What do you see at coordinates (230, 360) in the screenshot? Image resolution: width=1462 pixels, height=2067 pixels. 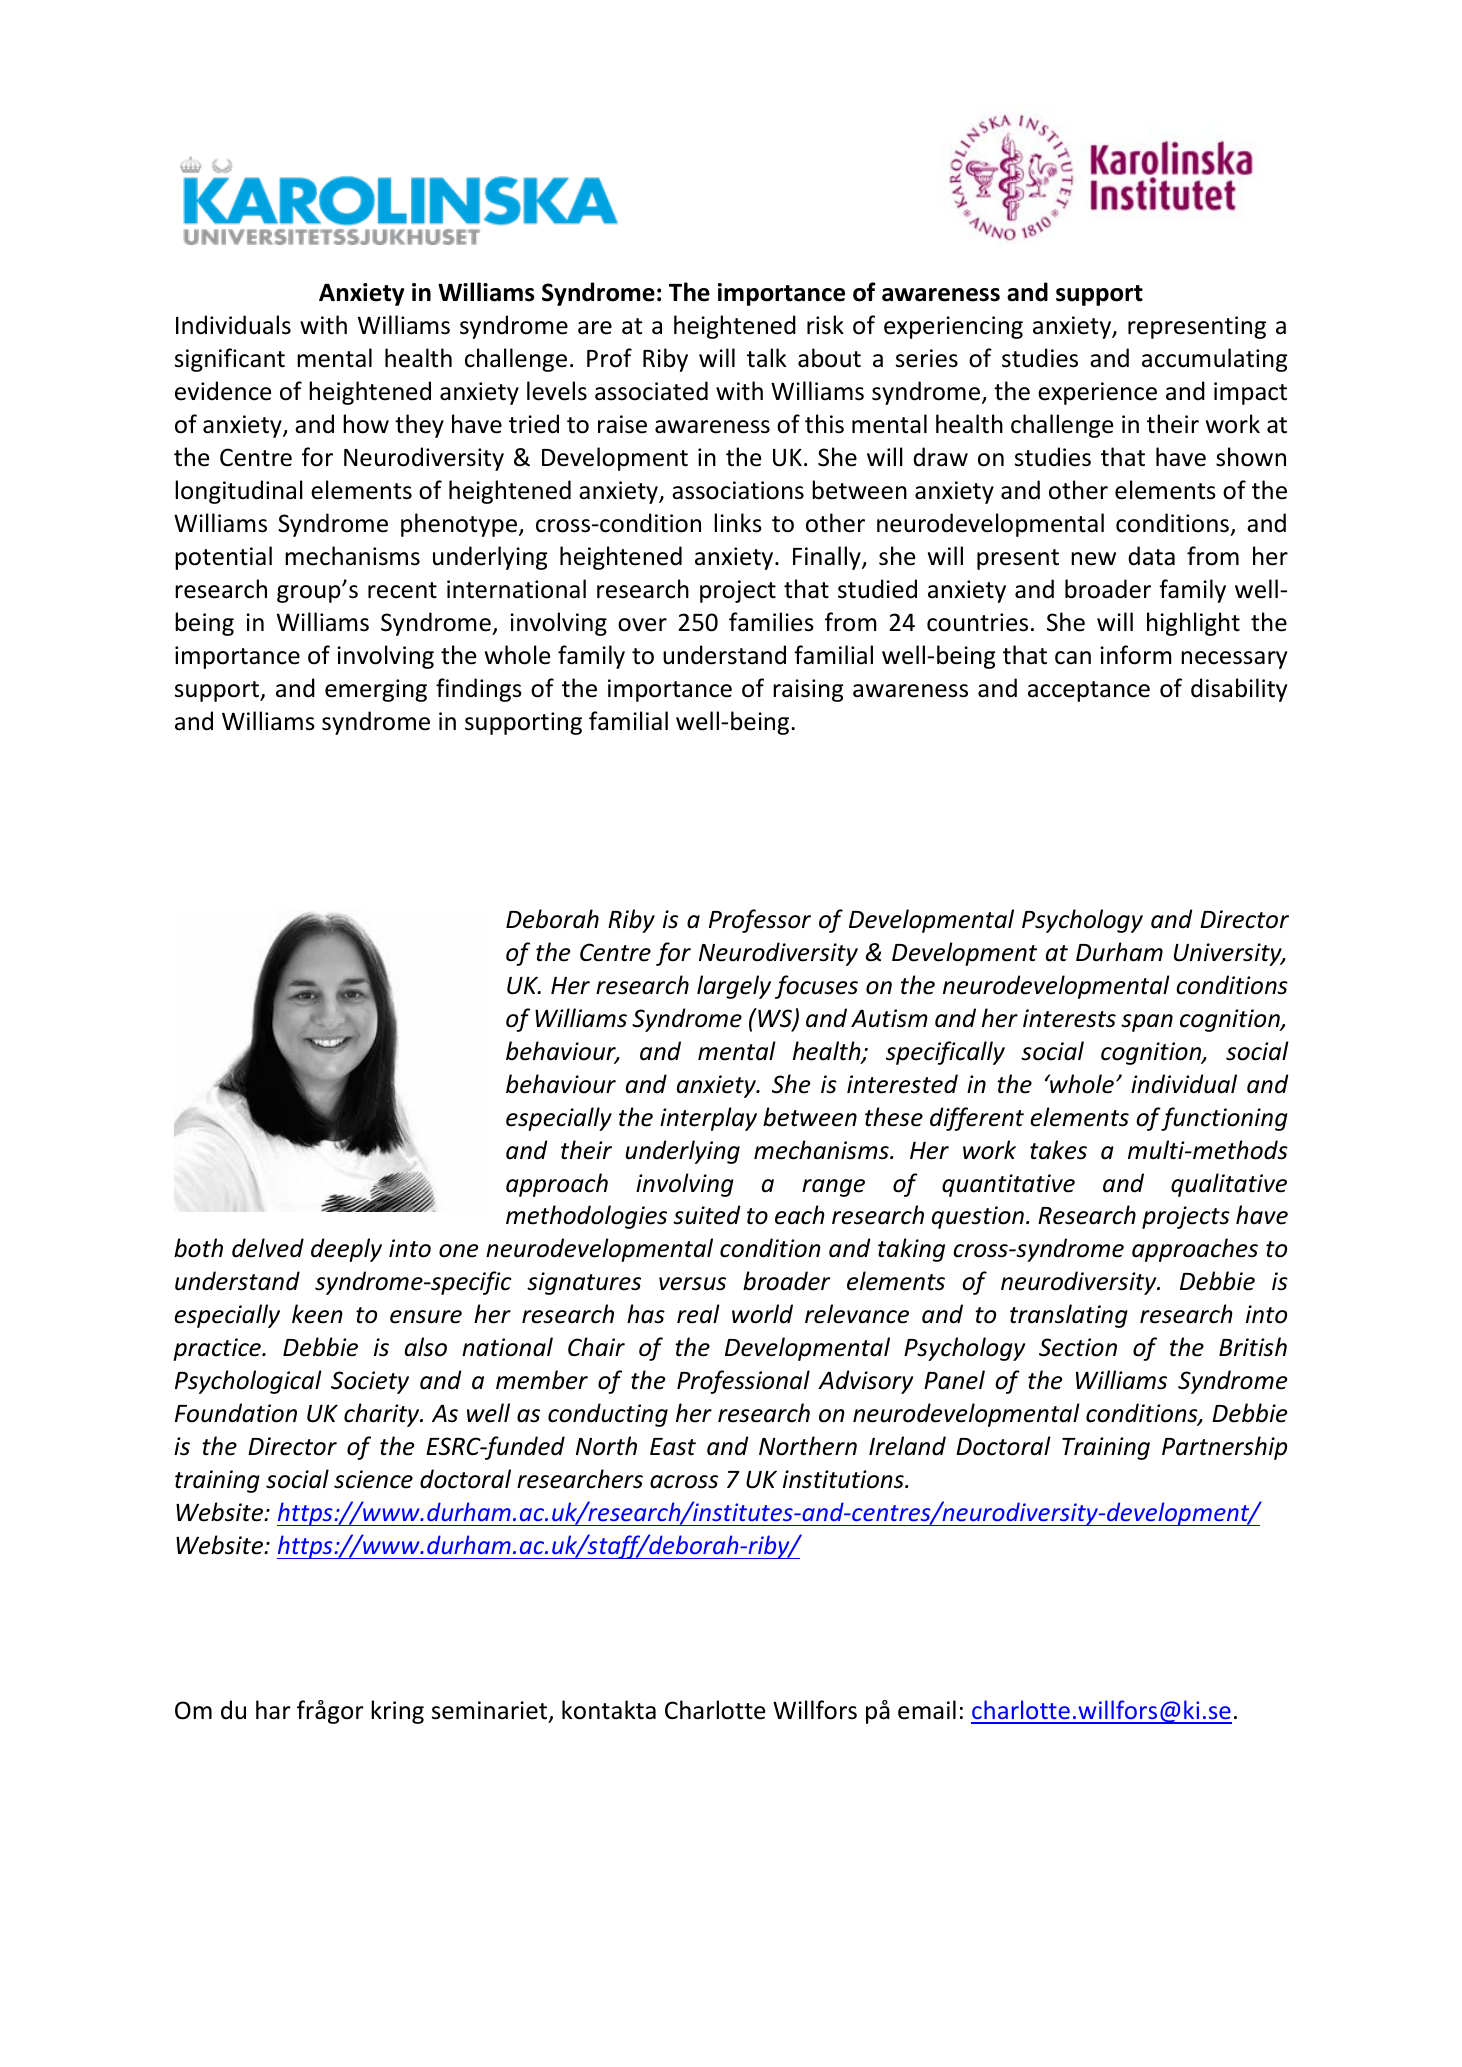 I see `significant` at bounding box center [230, 360].
